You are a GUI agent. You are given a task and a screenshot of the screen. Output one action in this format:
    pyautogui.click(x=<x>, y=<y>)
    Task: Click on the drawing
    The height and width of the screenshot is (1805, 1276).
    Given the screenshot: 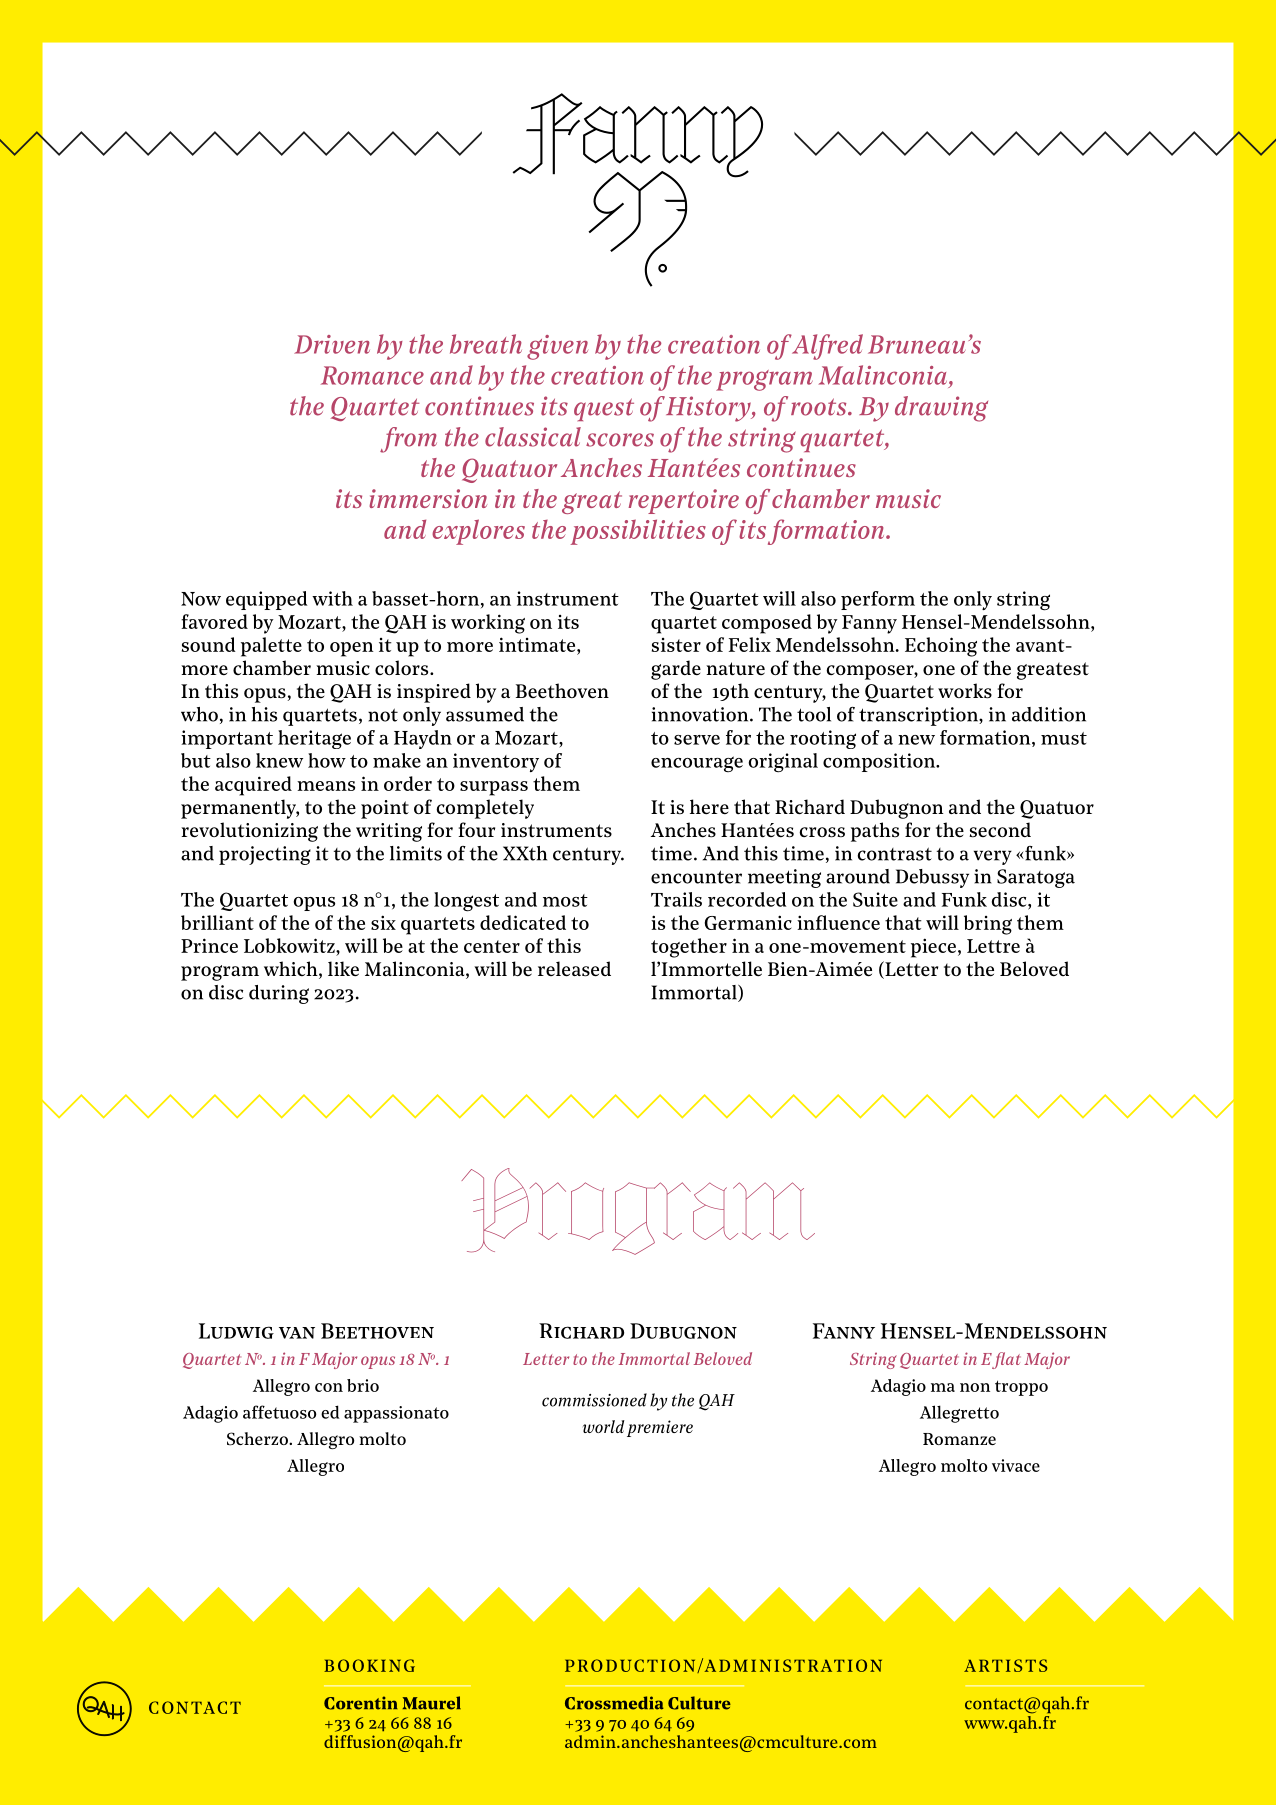 What is the action you would take?
    pyautogui.click(x=941, y=409)
